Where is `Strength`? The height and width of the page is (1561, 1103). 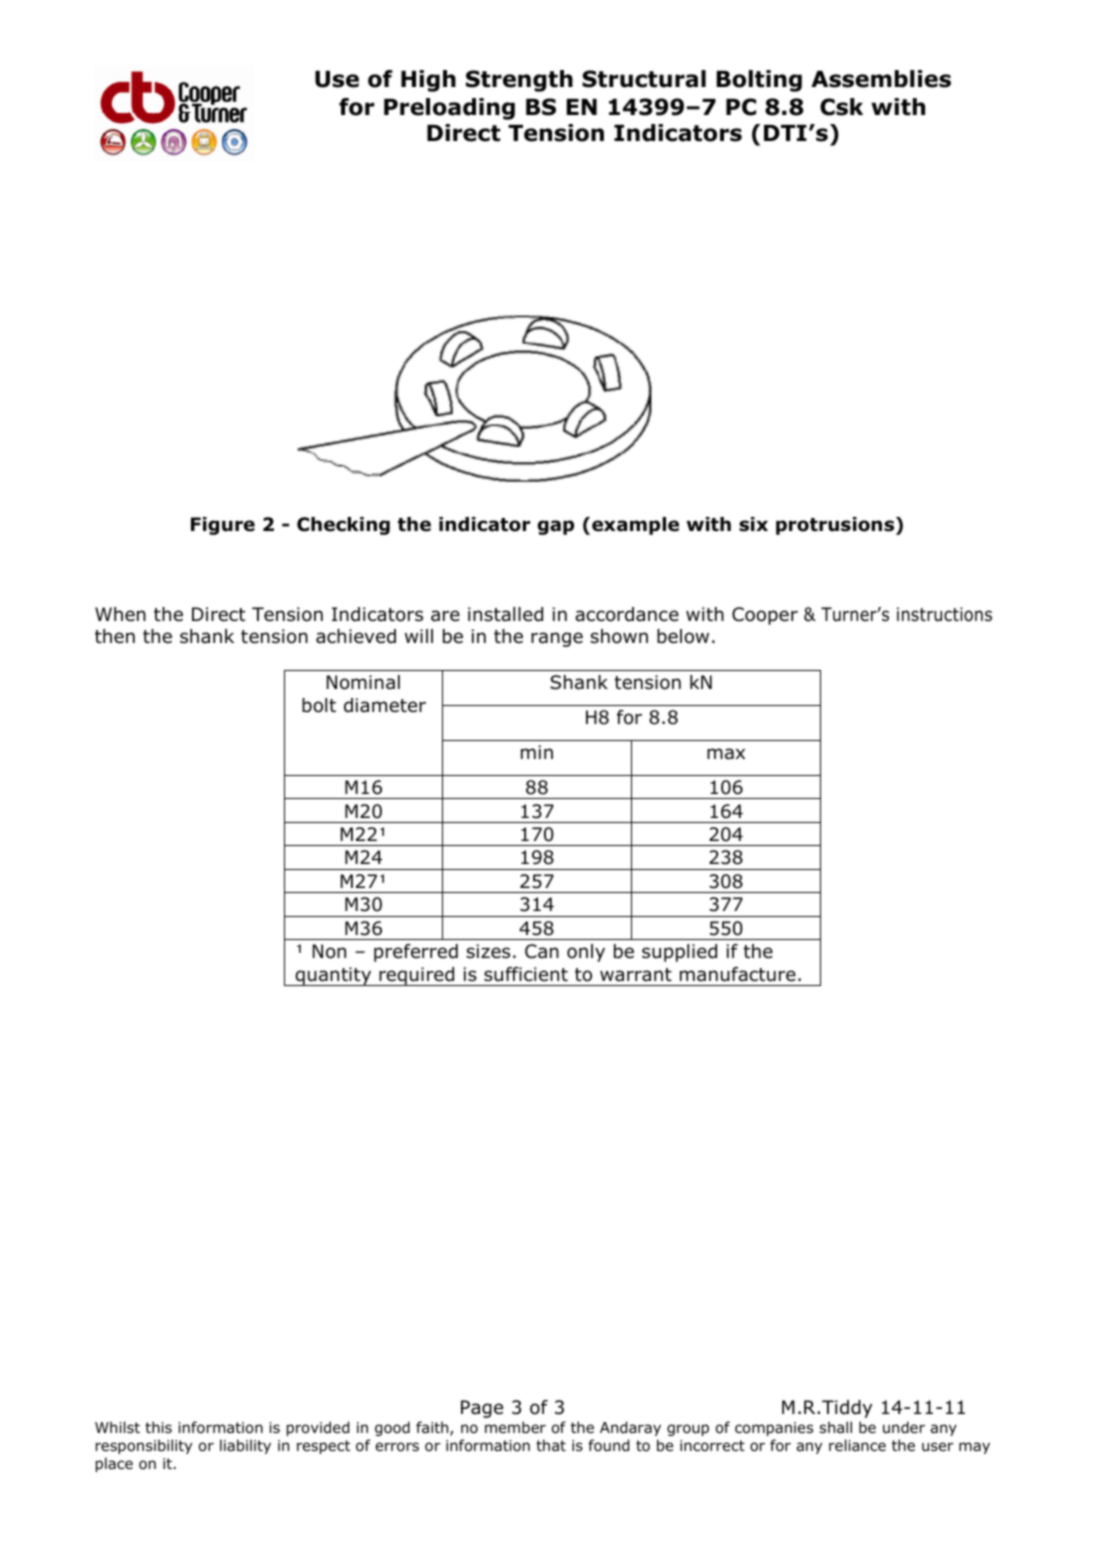 Strength is located at coordinates (519, 81).
